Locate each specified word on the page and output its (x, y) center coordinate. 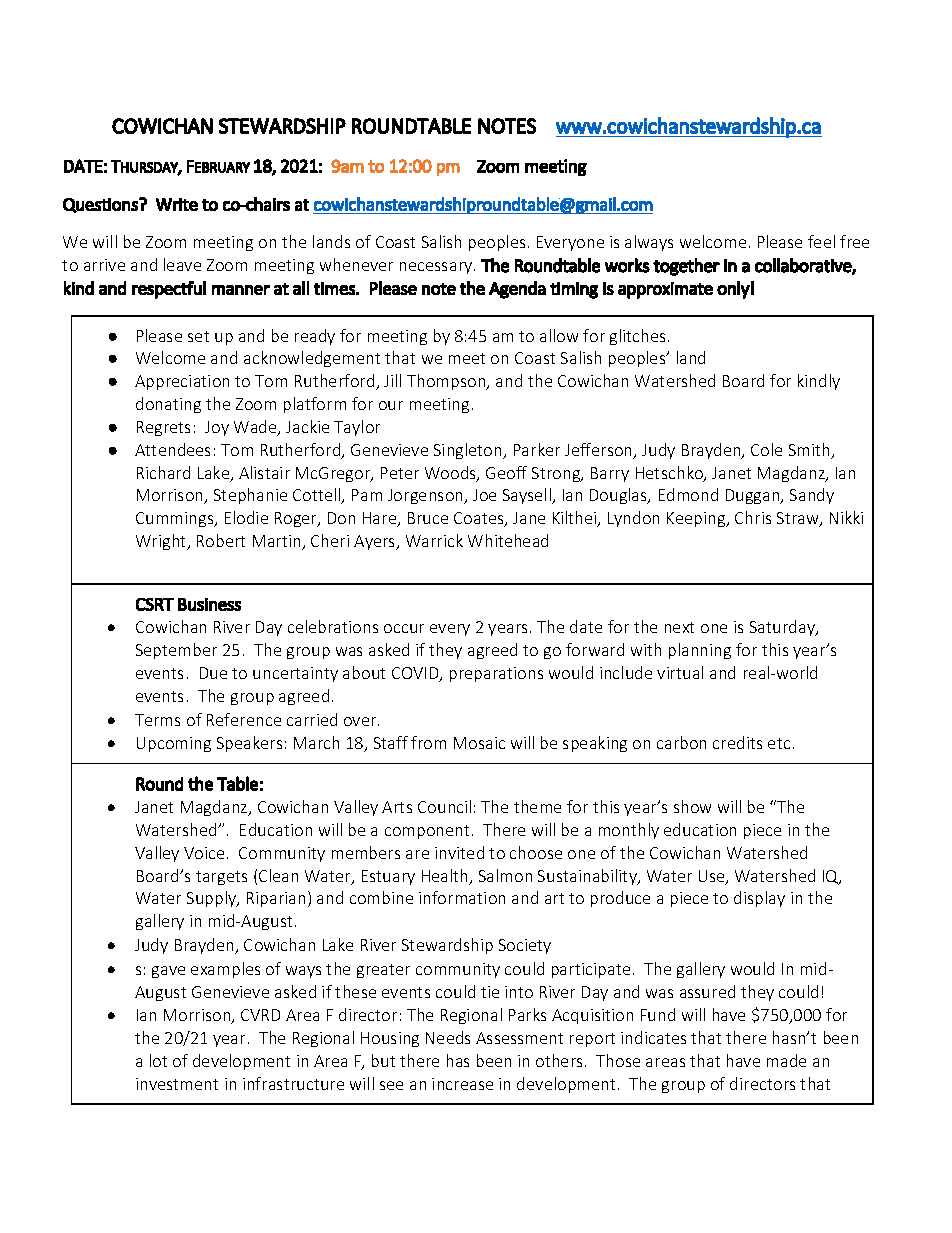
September (176, 651)
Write (177, 204)
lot (158, 1060)
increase (462, 1084)
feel (821, 241)
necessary (437, 268)
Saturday (783, 628)
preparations (496, 674)
